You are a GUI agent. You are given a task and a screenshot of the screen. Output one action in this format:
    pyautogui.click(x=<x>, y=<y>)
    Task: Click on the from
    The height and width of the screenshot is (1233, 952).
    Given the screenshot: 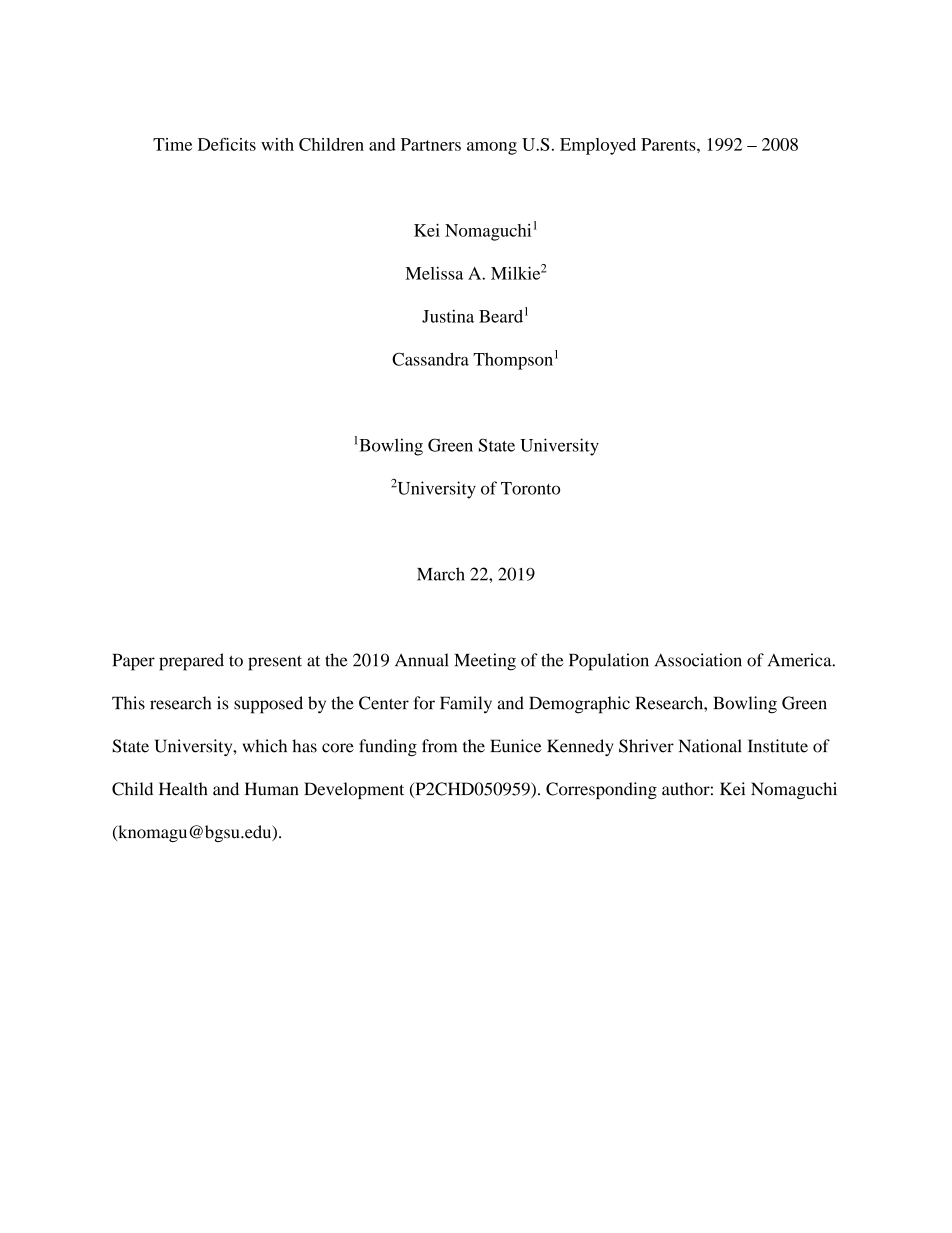 What is the action you would take?
    pyautogui.click(x=439, y=746)
